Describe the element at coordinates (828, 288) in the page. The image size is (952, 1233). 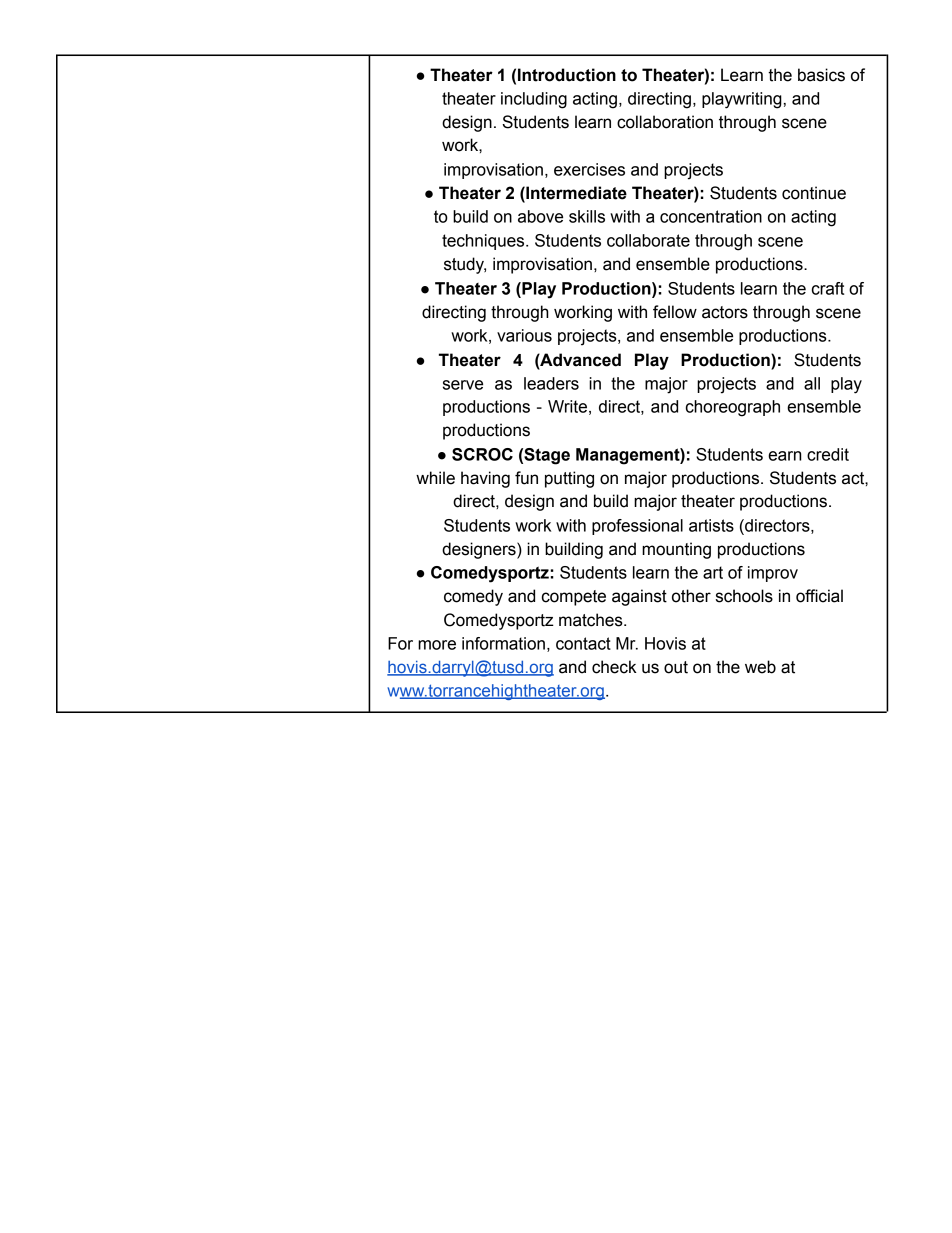
I see `craft` at that location.
